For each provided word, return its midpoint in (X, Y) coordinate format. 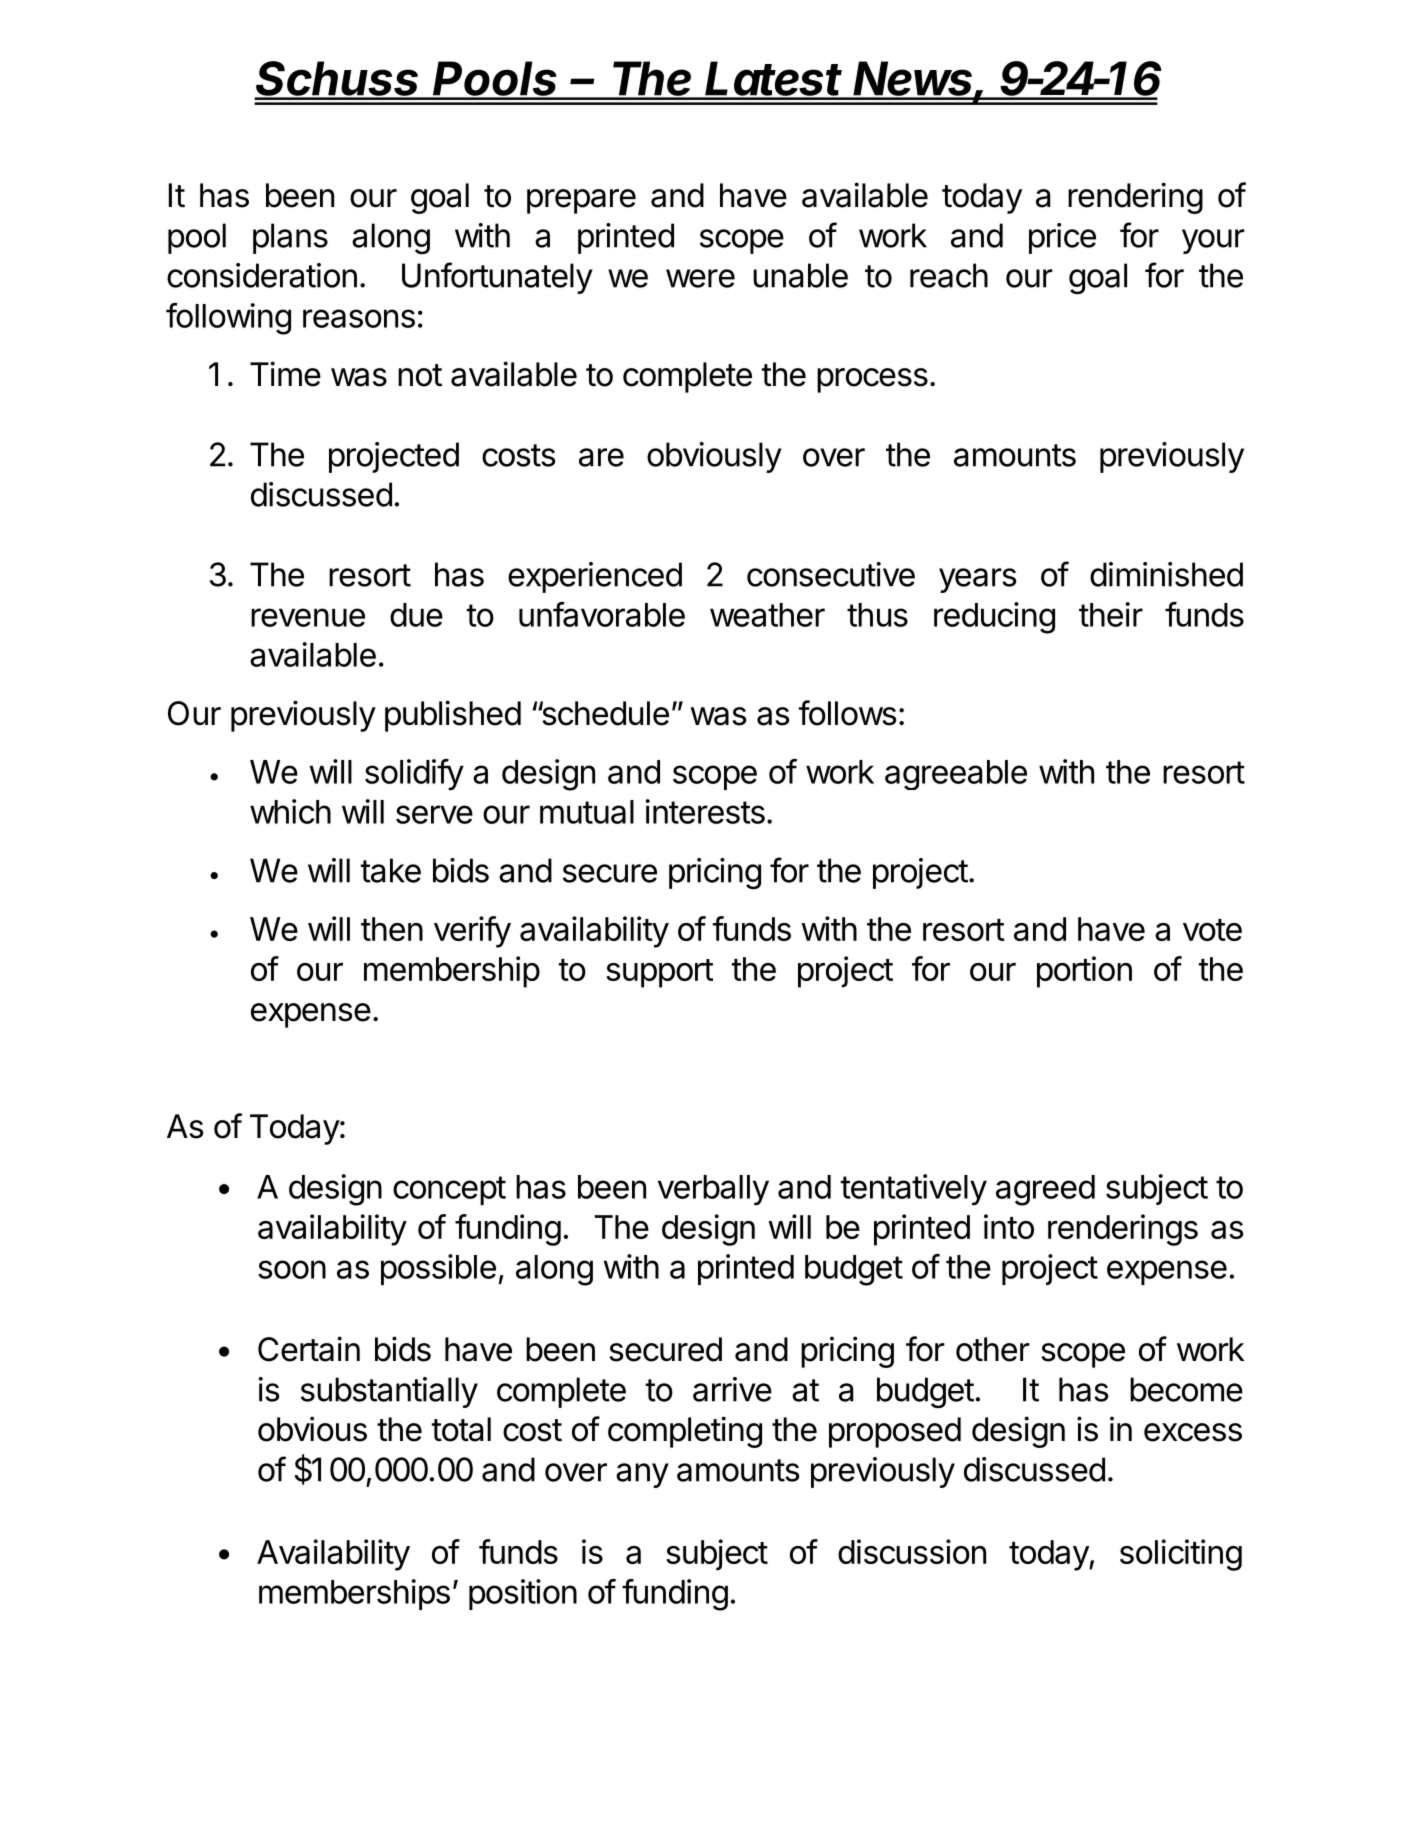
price (1062, 238)
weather (767, 615)
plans (290, 238)
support (659, 973)
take (391, 870)
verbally (713, 1190)
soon (292, 1269)
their (1111, 614)
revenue (308, 617)
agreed (1045, 1190)
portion (1084, 972)
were (700, 278)
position (523, 1594)
